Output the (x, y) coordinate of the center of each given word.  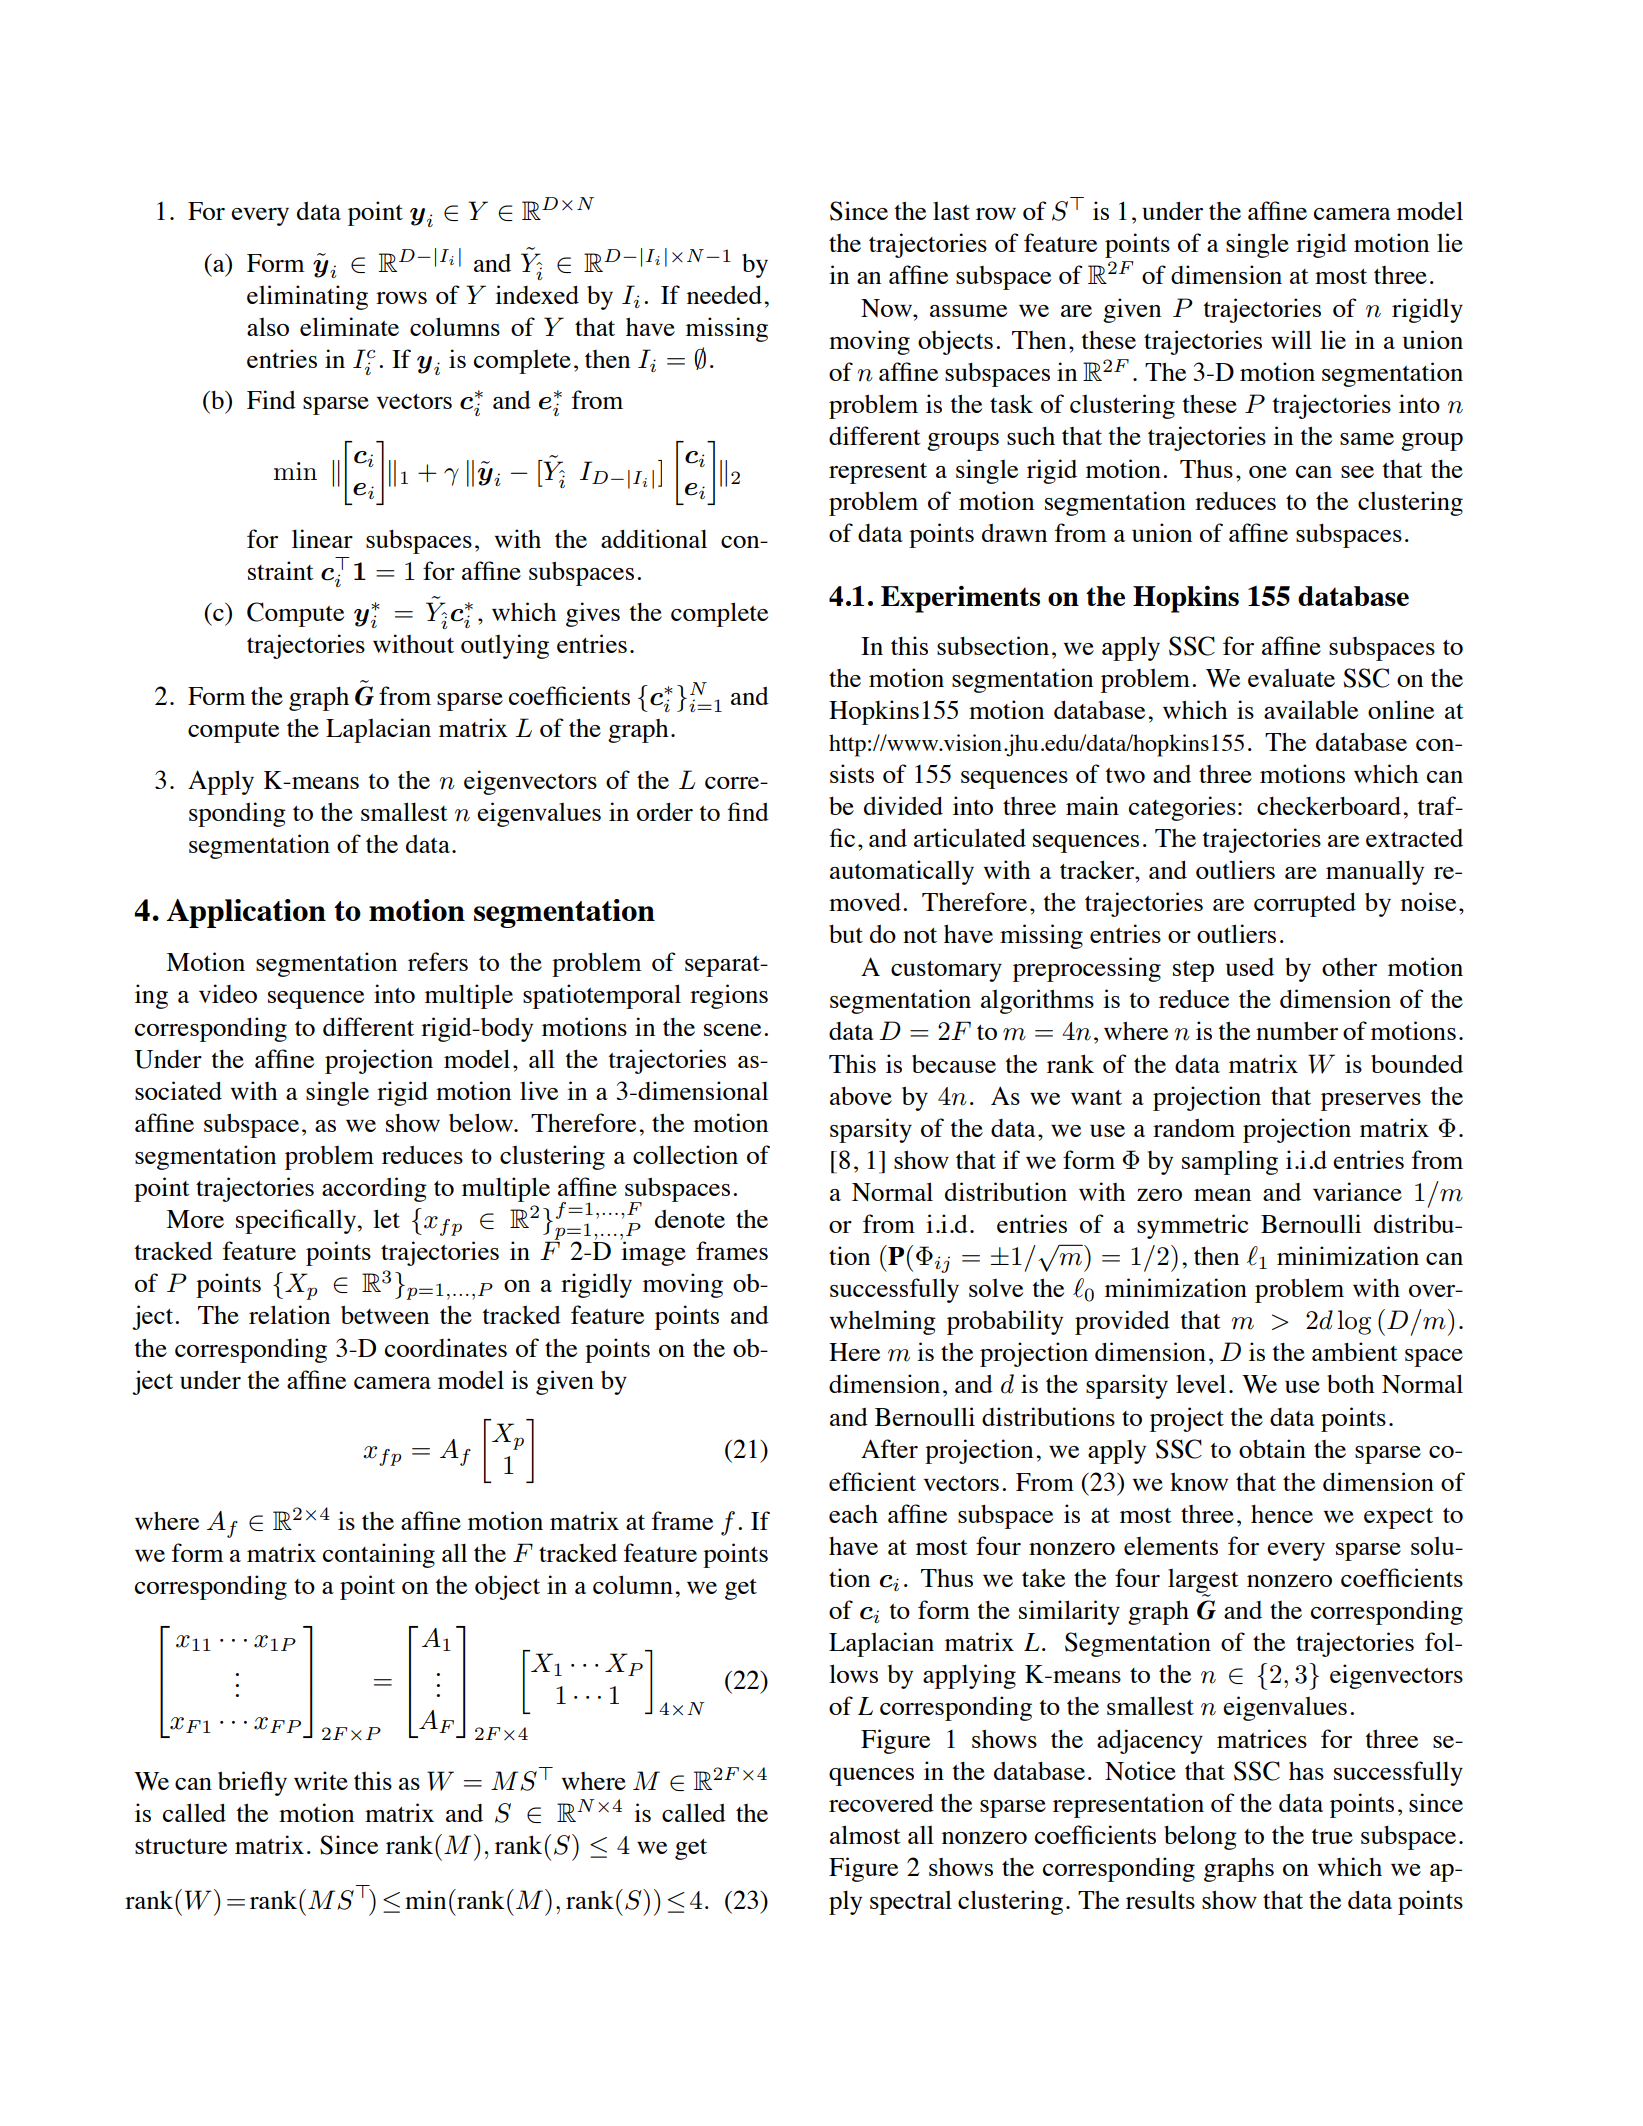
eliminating (307, 297)
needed (724, 294)
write (321, 1780)
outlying (505, 646)
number (1297, 1030)
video (228, 993)
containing (379, 1555)
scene (732, 1030)
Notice (1140, 1770)
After (889, 1448)
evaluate (1291, 678)
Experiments (960, 599)
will (1291, 339)
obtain (1272, 1448)
